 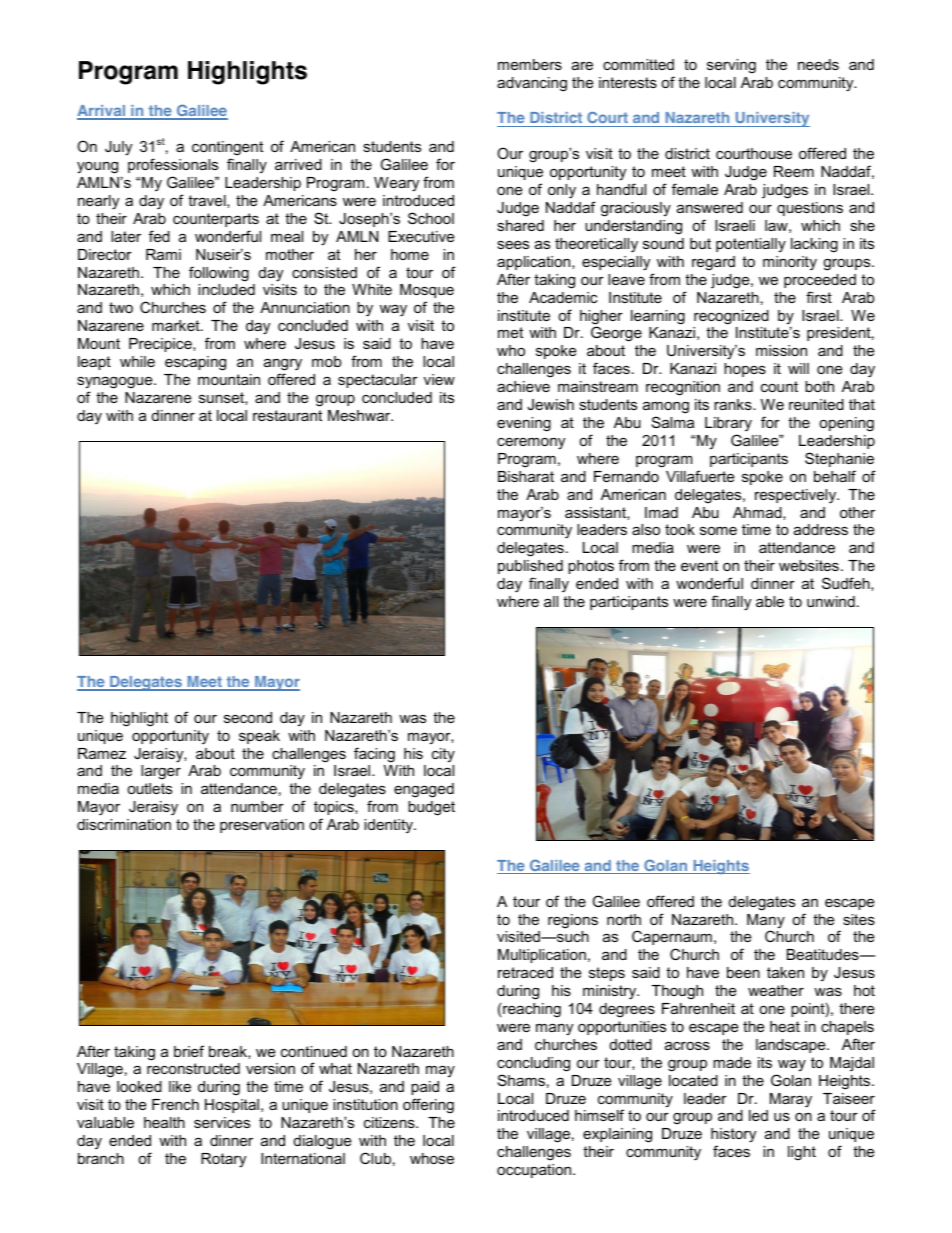 What do you see at coordinates (227, 150) in the screenshot?
I see `contingent` at bounding box center [227, 150].
